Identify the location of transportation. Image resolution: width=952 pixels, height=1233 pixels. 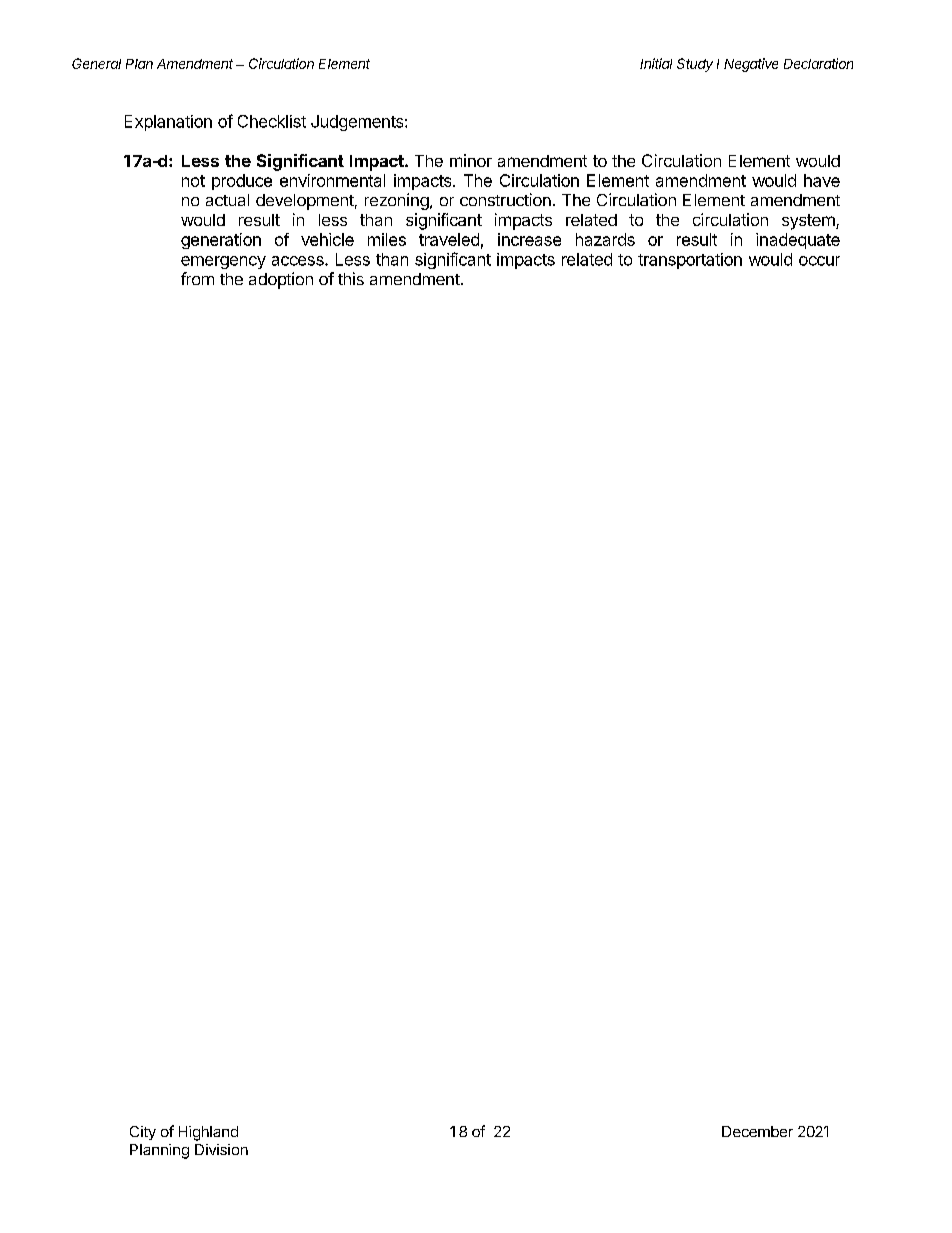
(690, 261).
